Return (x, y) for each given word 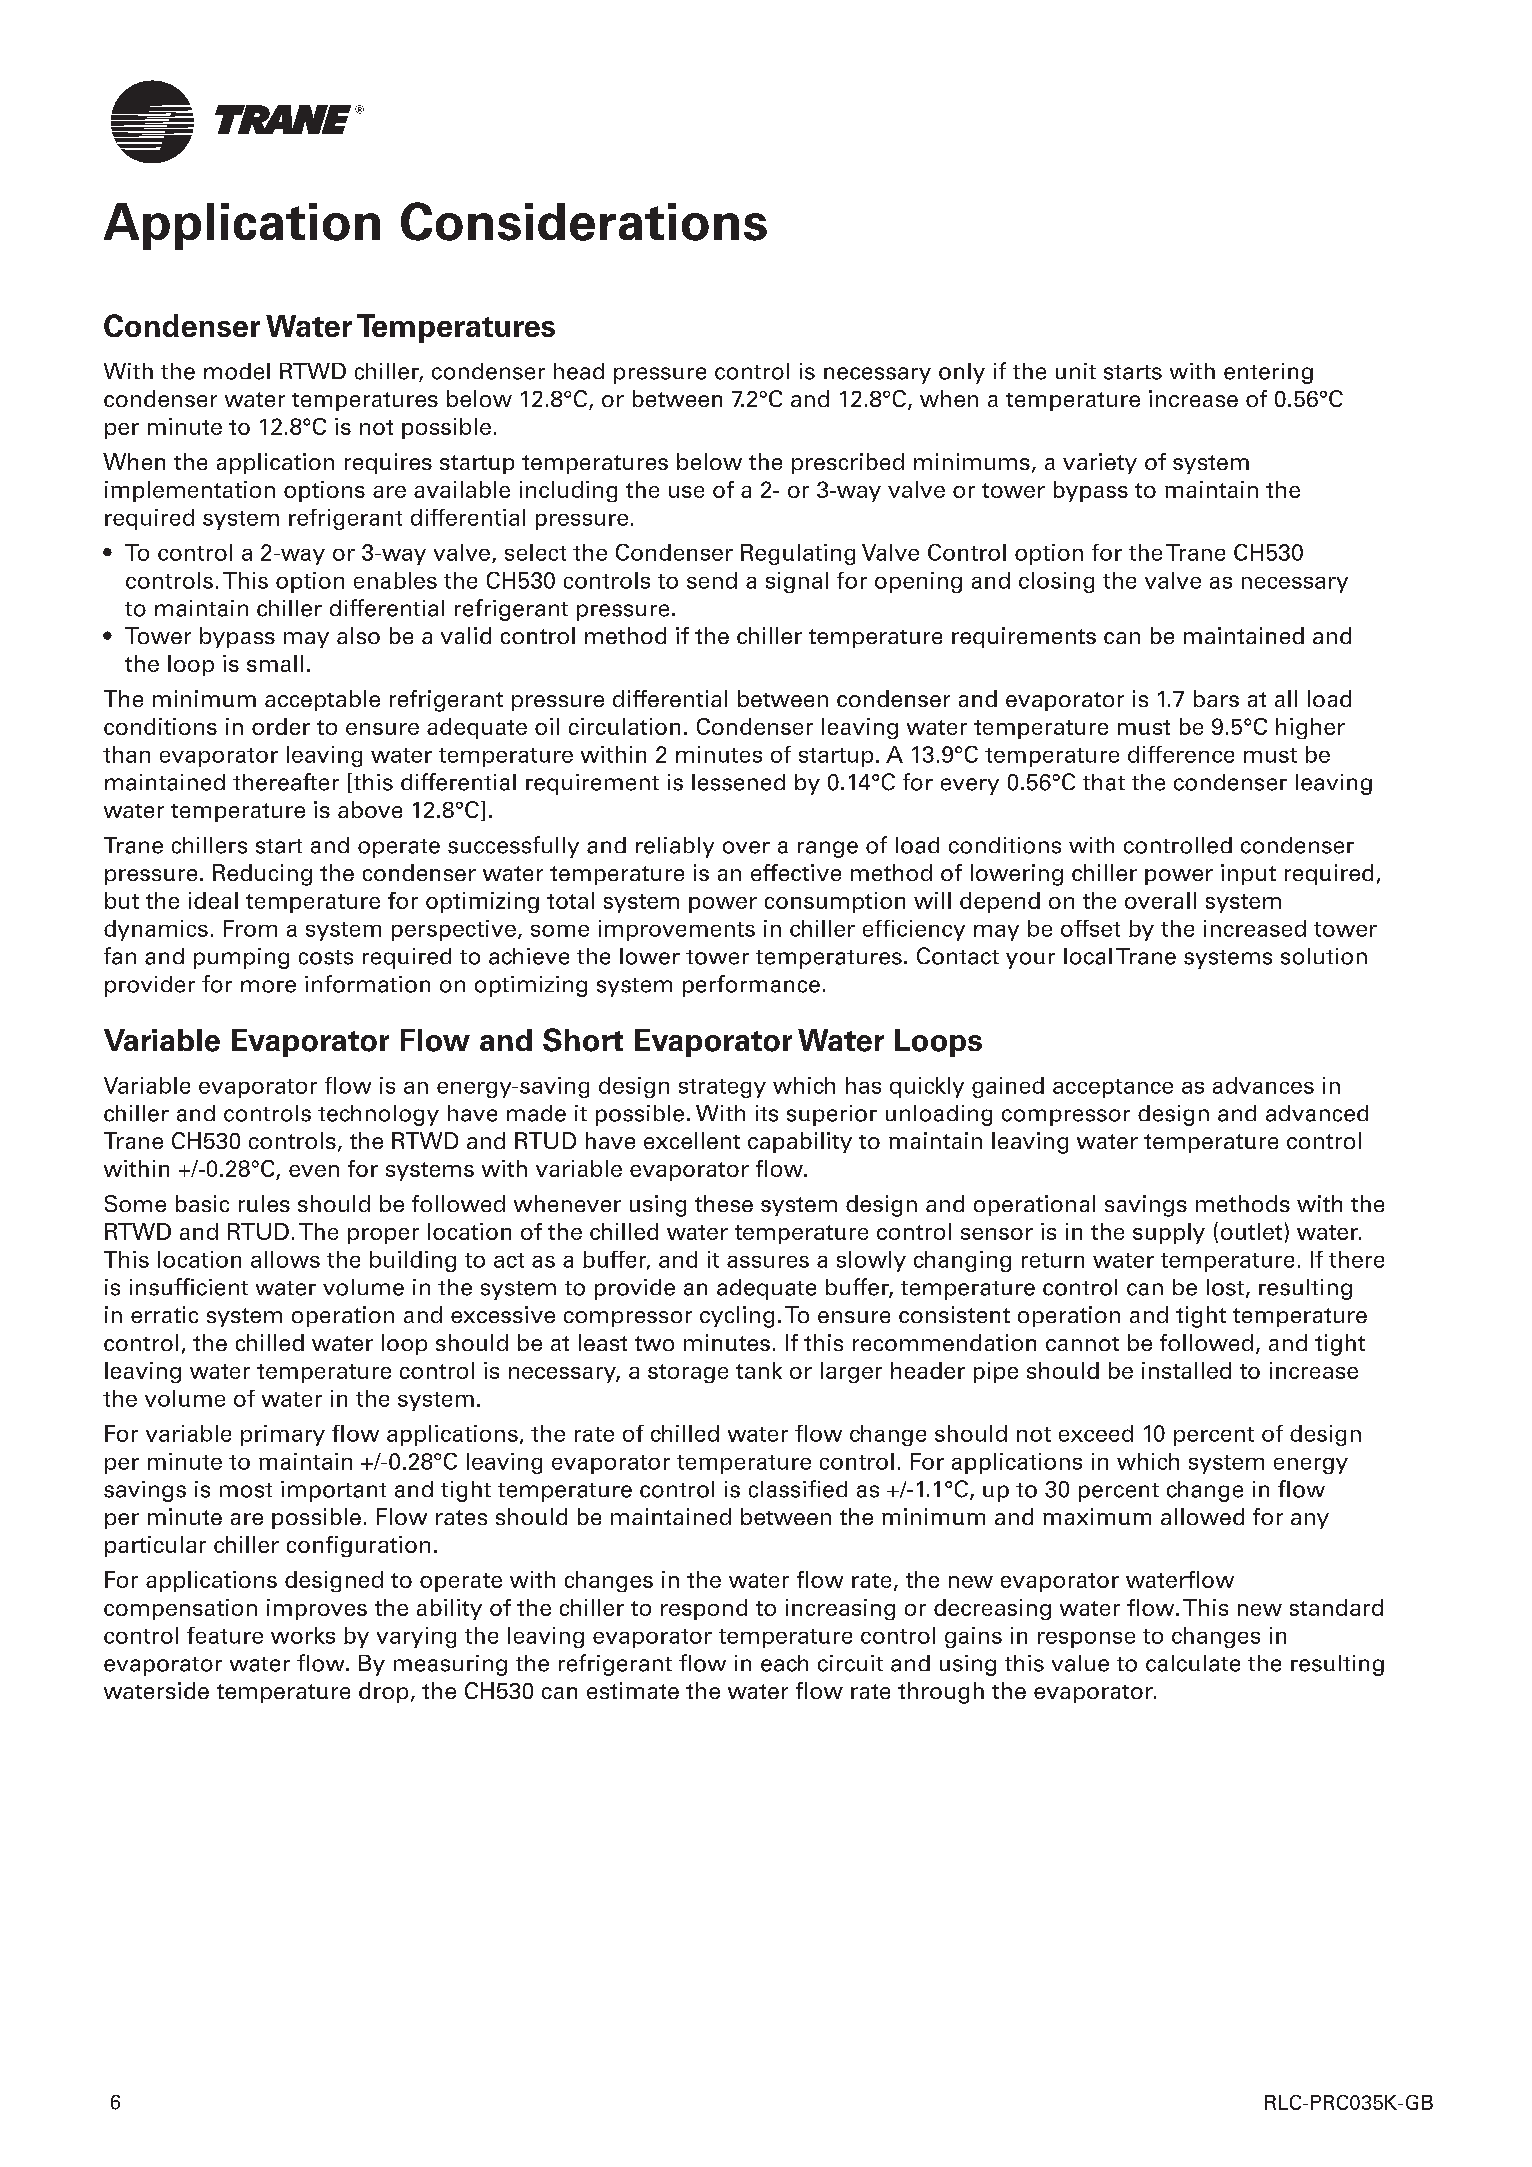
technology (378, 1115)
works (303, 1635)
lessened (738, 782)
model (237, 371)
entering (1268, 373)
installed (1186, 1370)
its (767, 1113)
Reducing (262, 875)
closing (1056, 582)
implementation (190, 491)
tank (759, 1370)
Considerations (584, 221)
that (1104, 782)
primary (283, 1435)
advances (1263, 1085)
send (712, 580)
